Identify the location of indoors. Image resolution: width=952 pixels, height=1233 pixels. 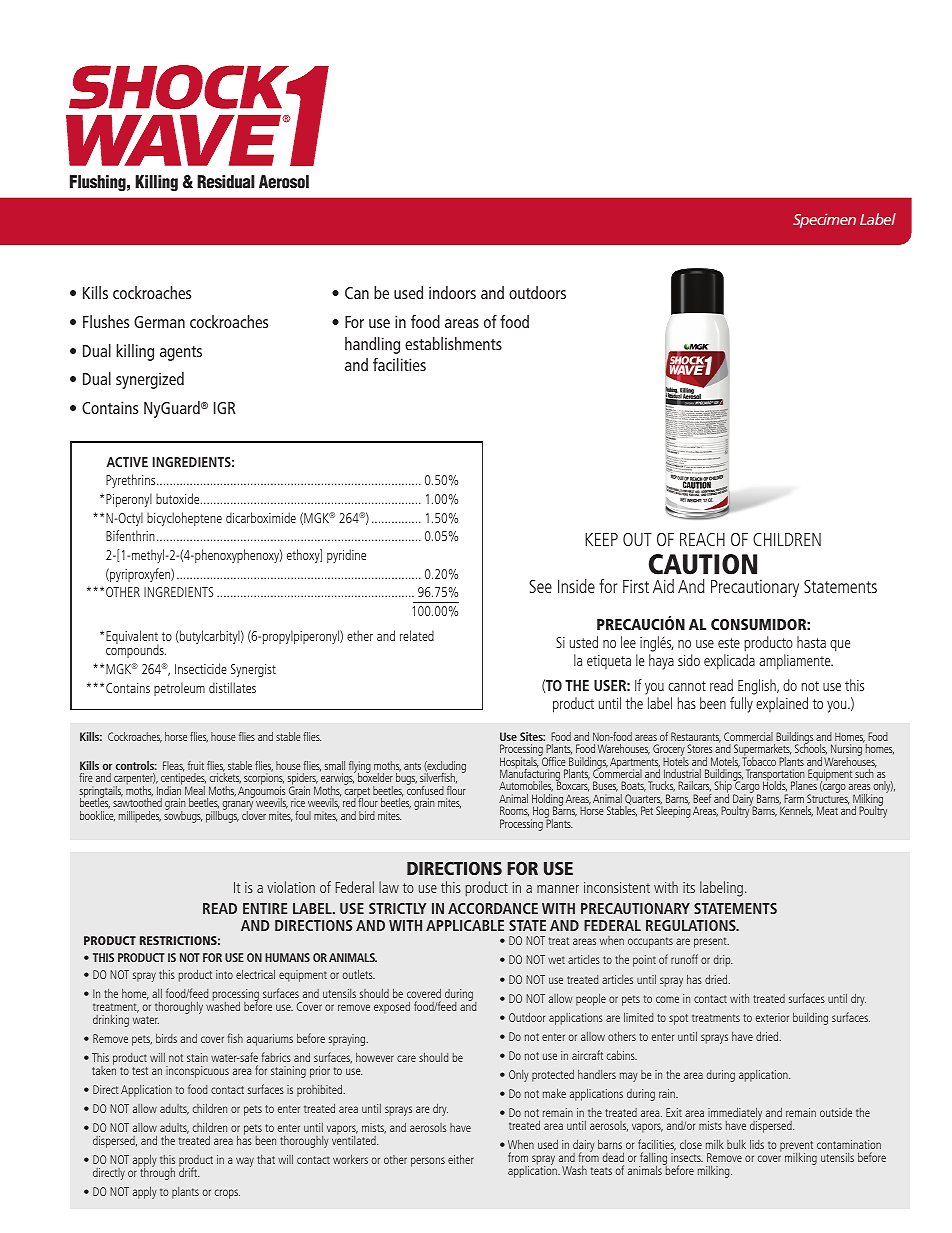
(452, 292).
